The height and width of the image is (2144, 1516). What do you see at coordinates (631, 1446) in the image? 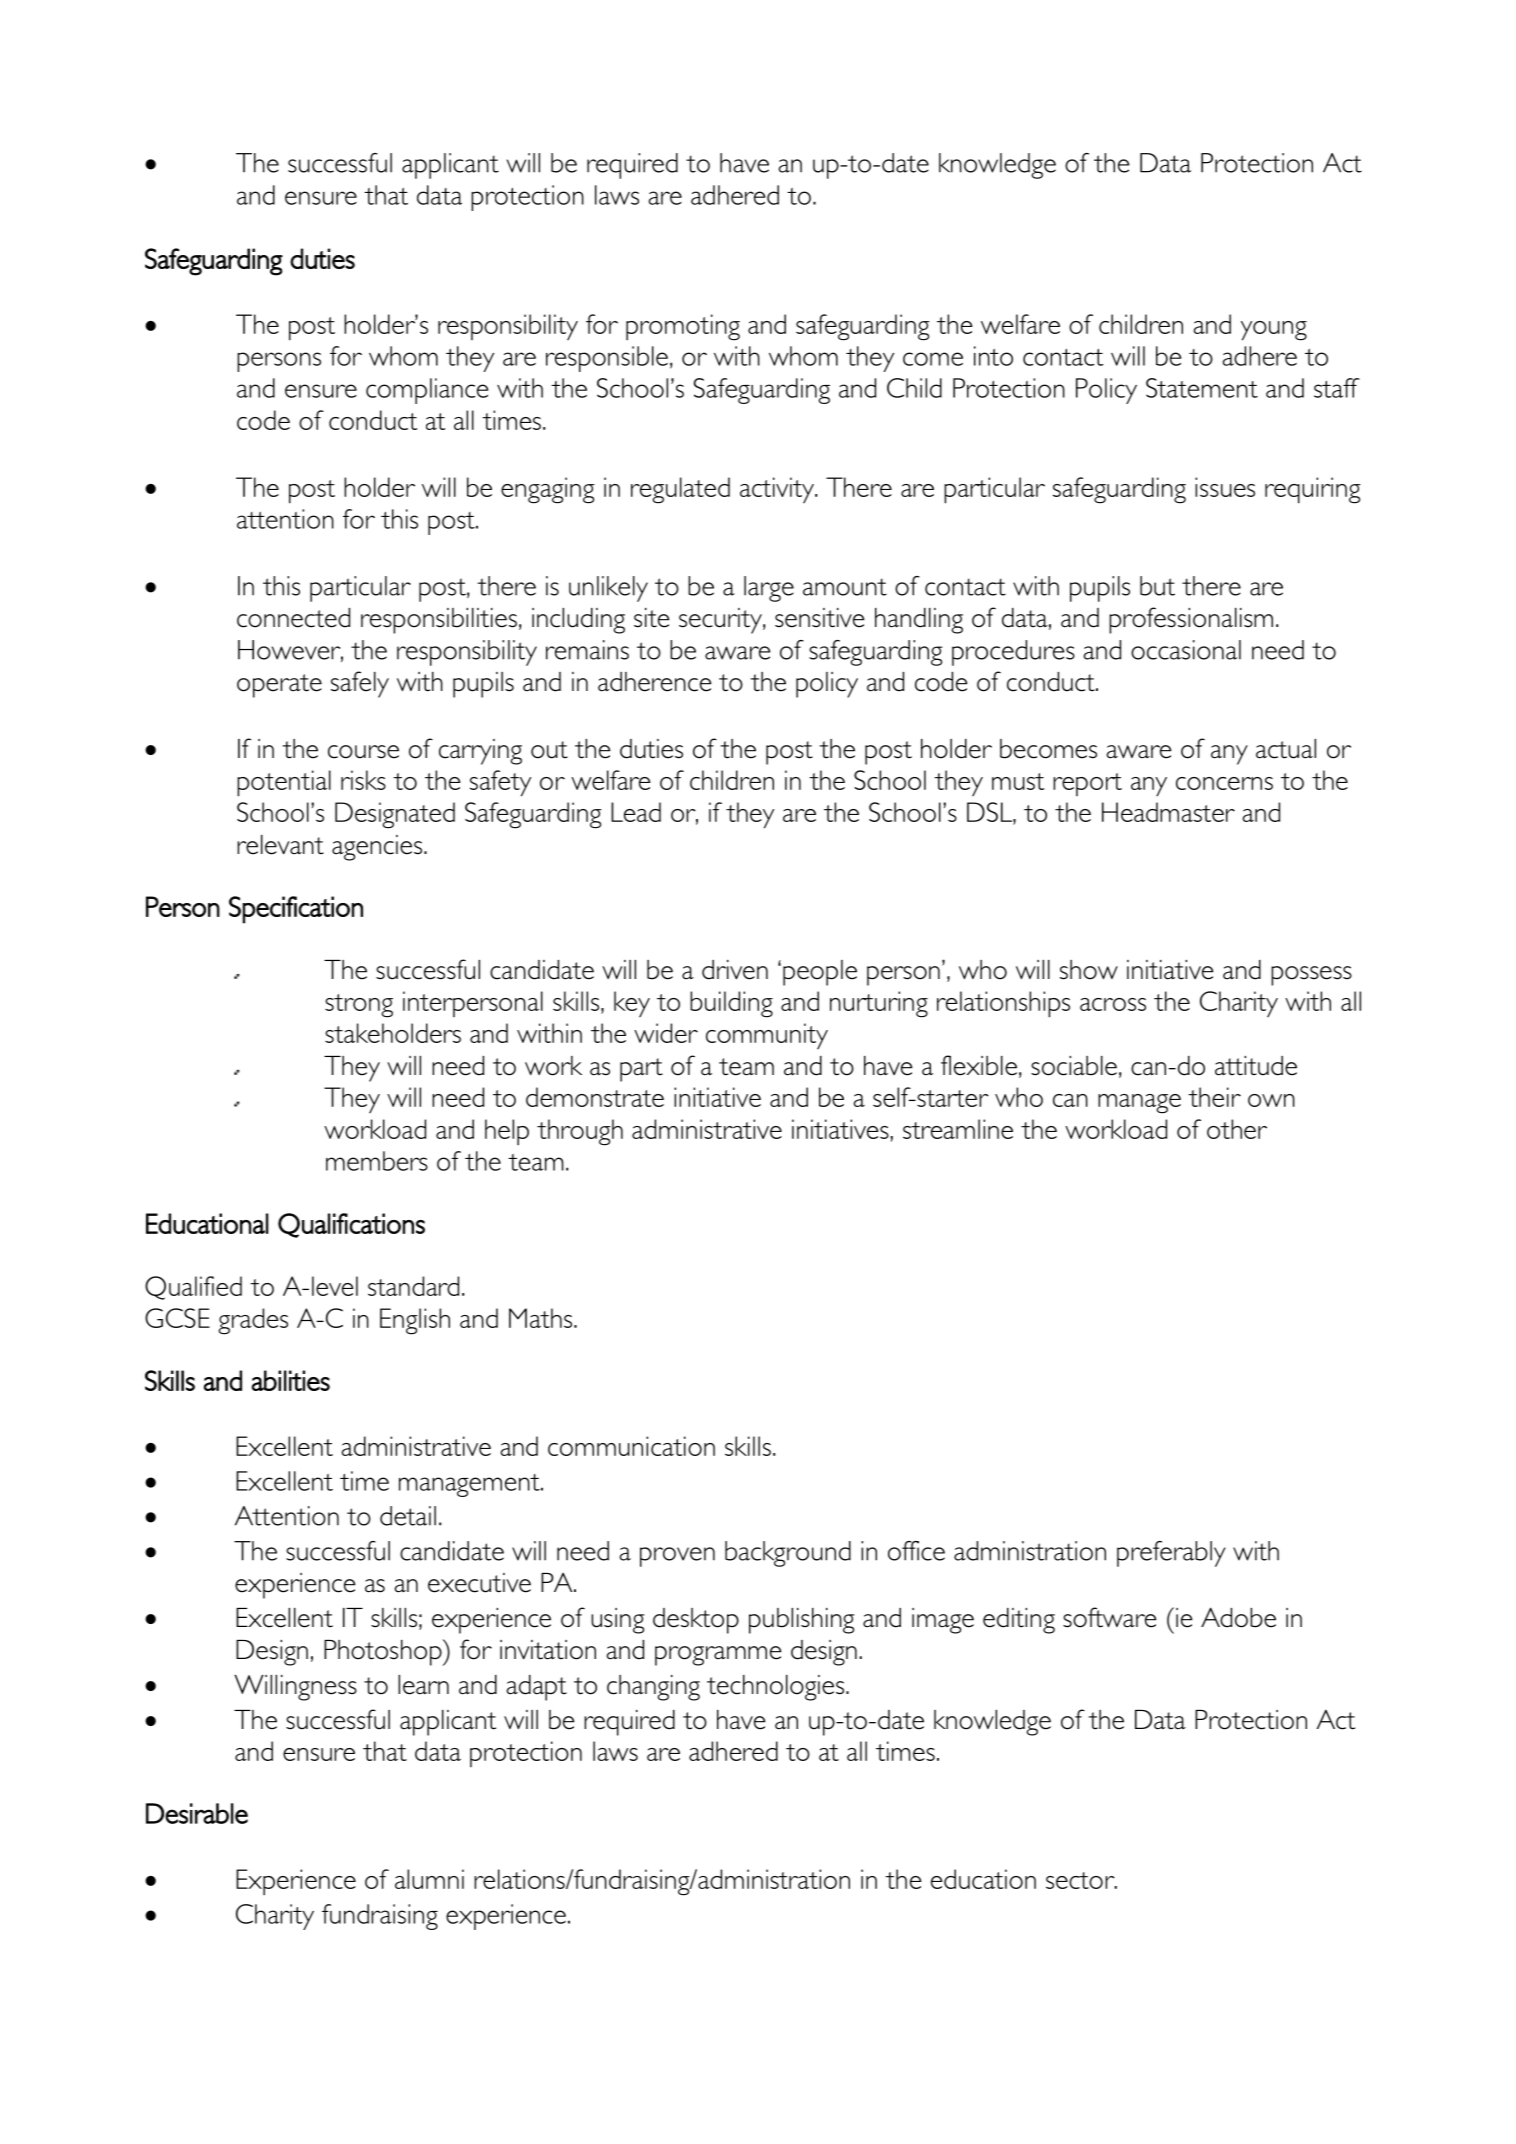
I see `communication` at bounding box center [631, 1446].
